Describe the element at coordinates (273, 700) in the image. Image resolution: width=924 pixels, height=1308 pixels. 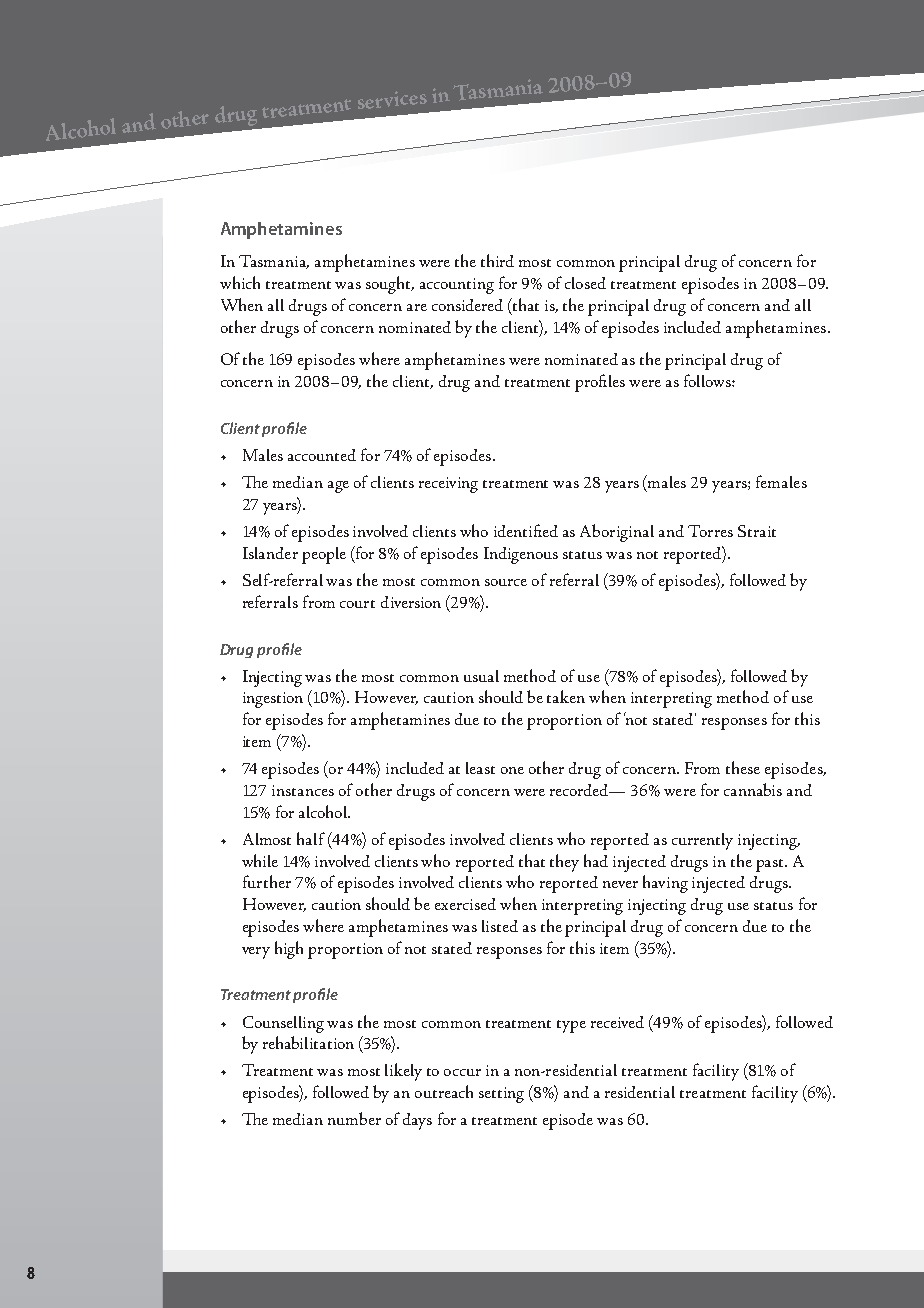
I see `ingestion` at that location.
